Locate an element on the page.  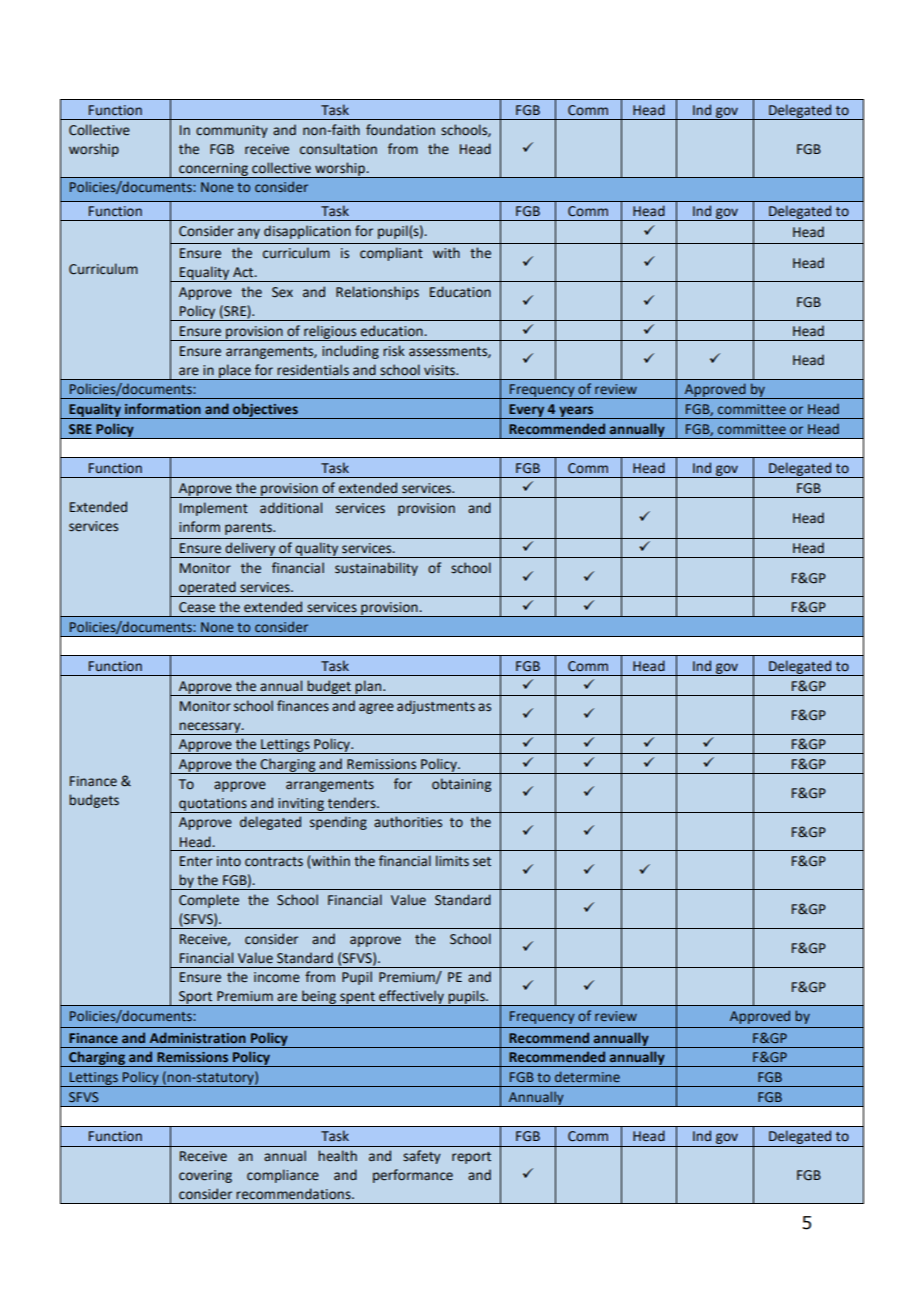
compliant is located at coordinates (391, 254).
